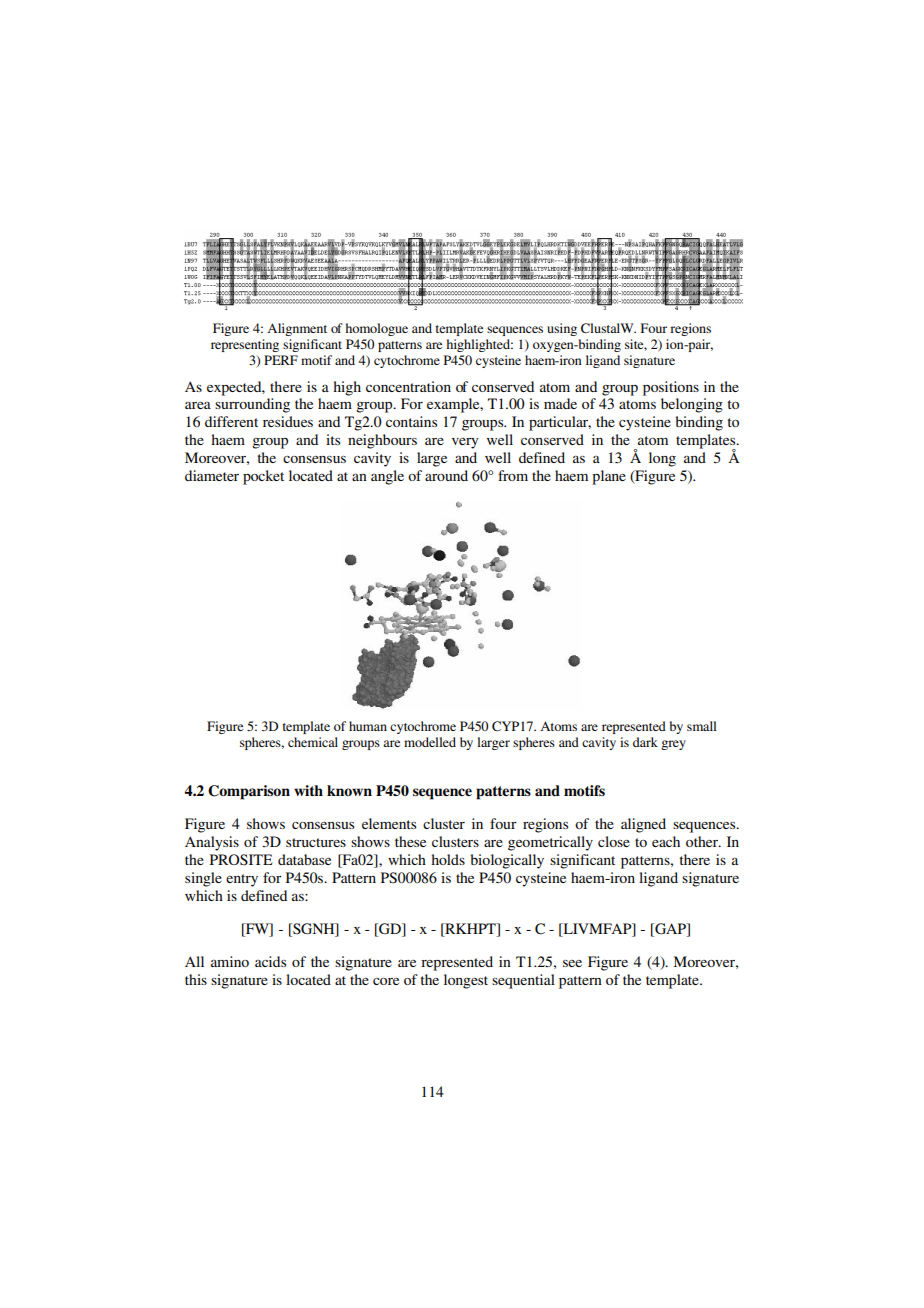 The height and width of the document is (1308, 924). Describe the element at coordinates (702, 726) in the document. I see `small` at that location.
